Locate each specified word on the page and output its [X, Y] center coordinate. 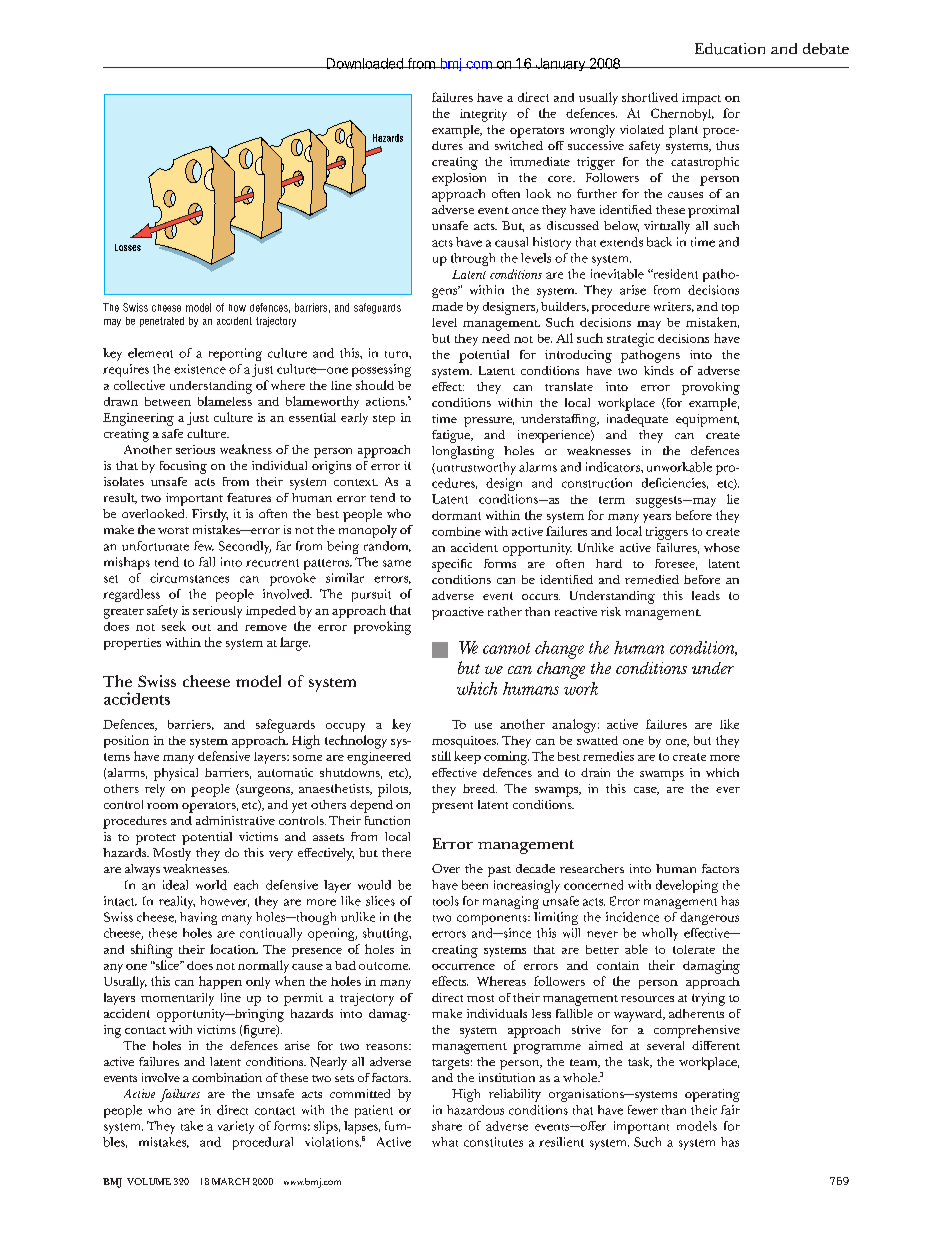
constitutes [493, 1142]
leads [706, 595]
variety [236, 1127]
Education [730, 49]
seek [174, 626]
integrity [483, 115]
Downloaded [364, 63]
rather [505, 611]
